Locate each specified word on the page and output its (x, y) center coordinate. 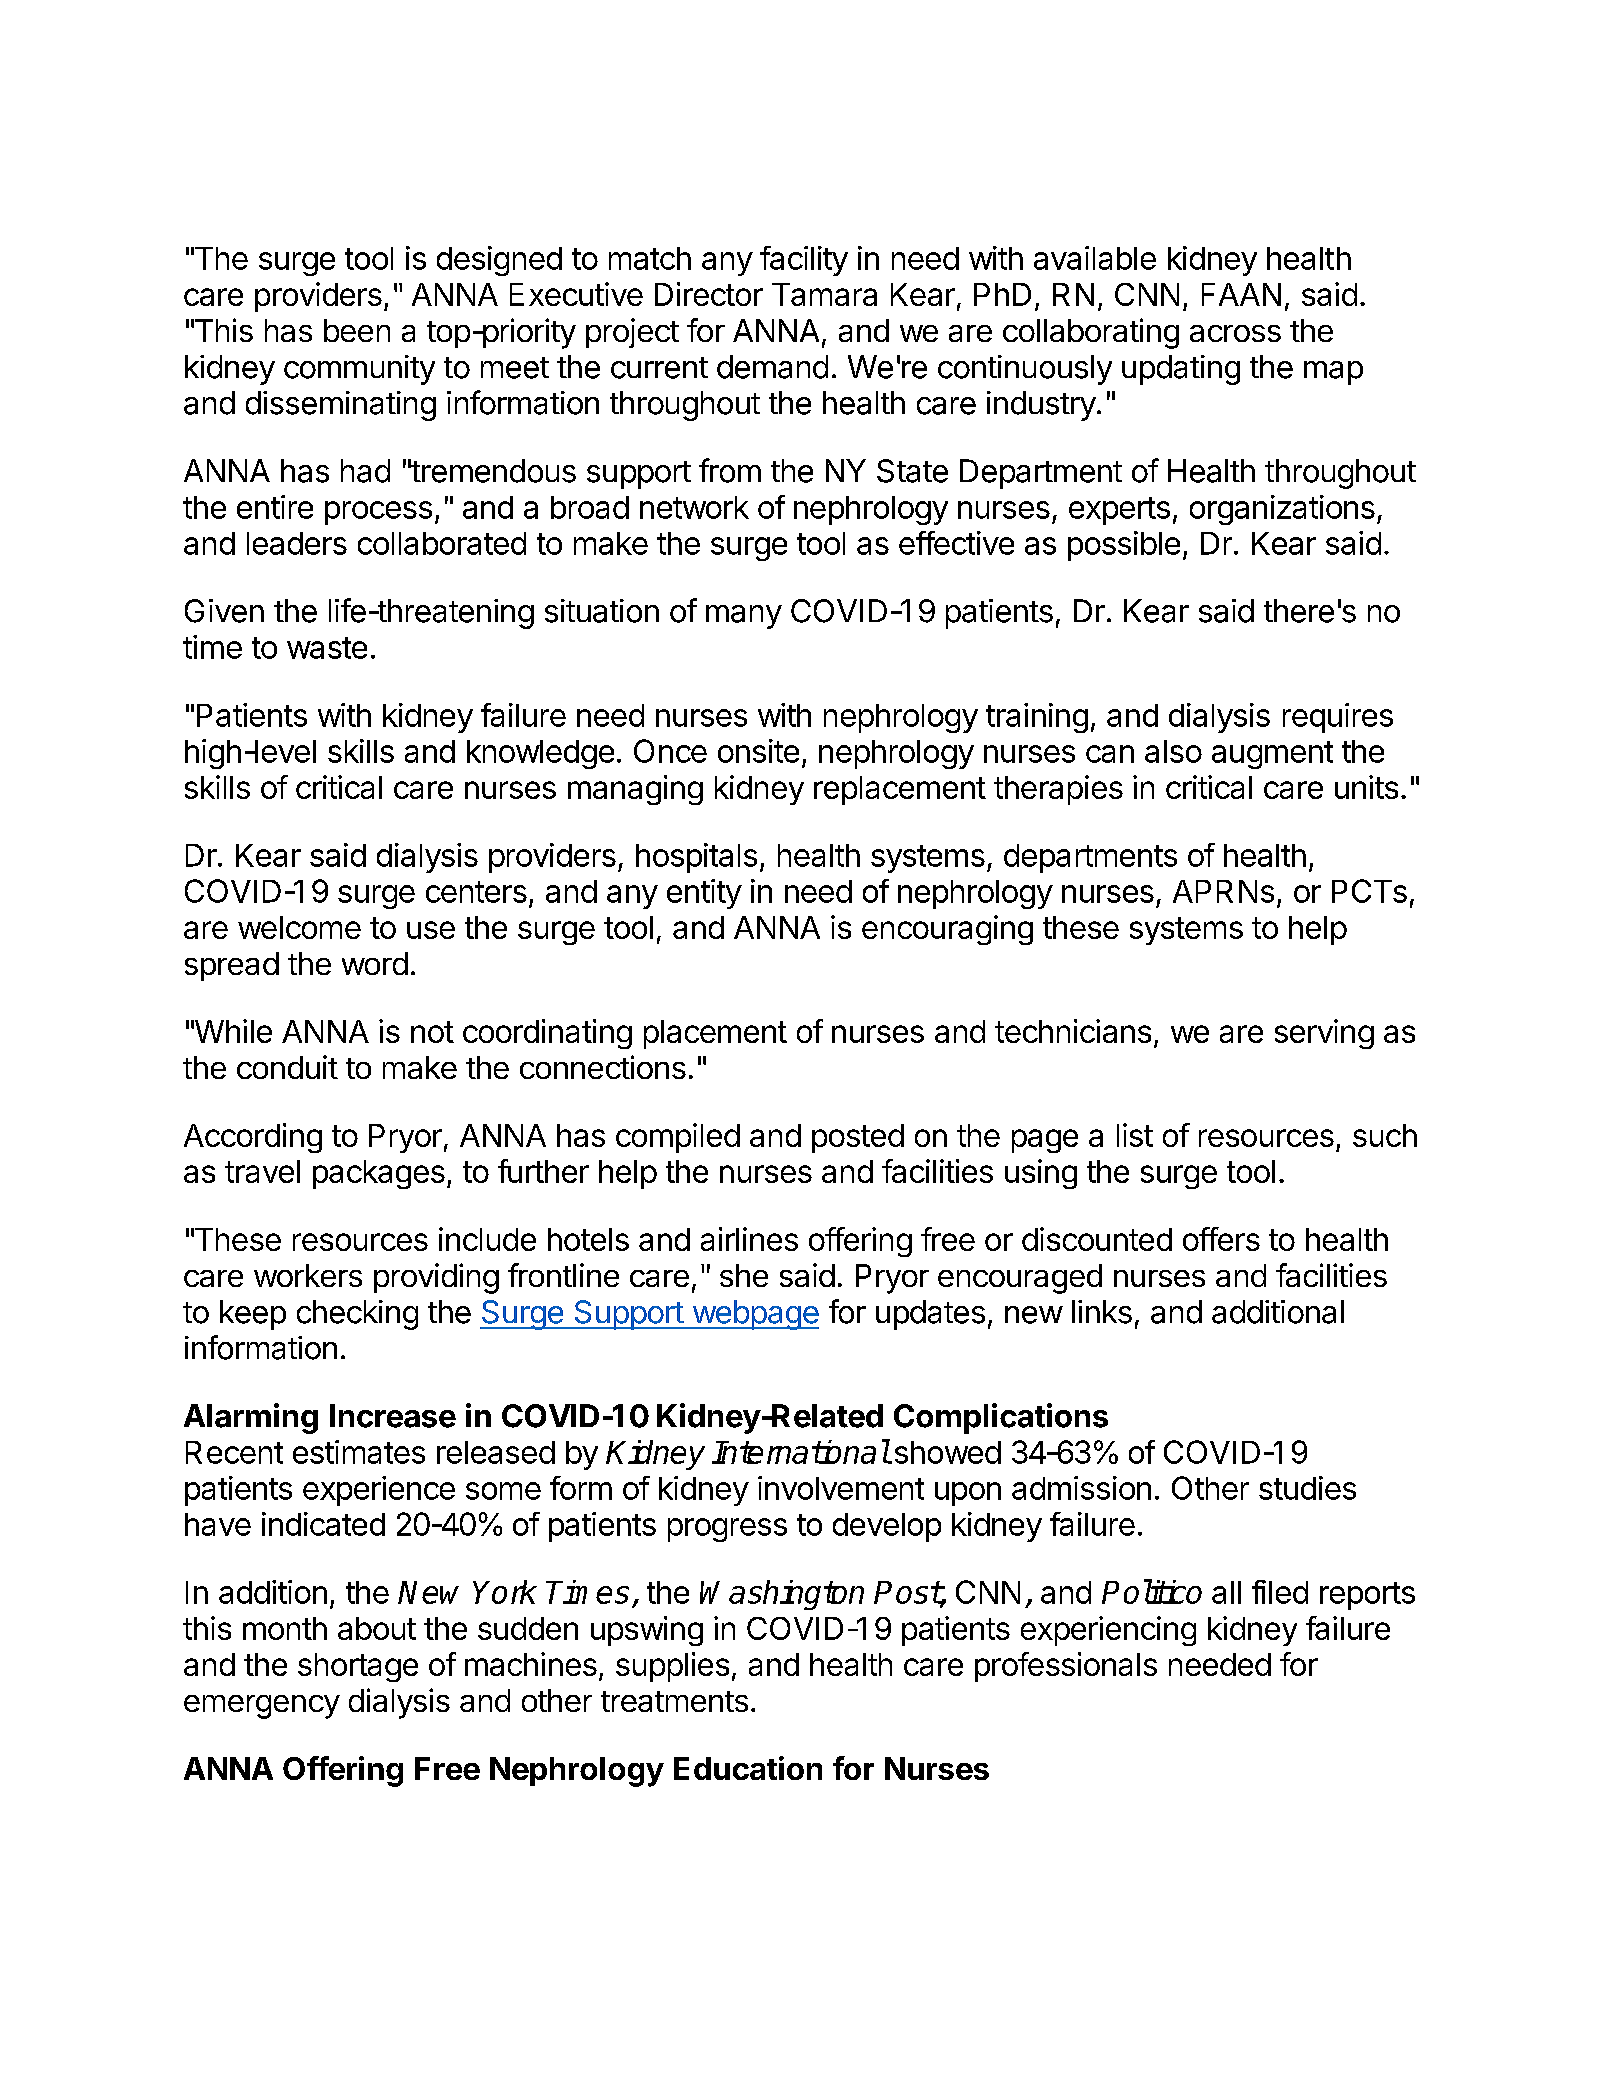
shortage (358, 1667)
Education (748, 1768)
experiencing (1108, 1631)
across (1235, 333)
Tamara (824, 294)
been (357, 330)
